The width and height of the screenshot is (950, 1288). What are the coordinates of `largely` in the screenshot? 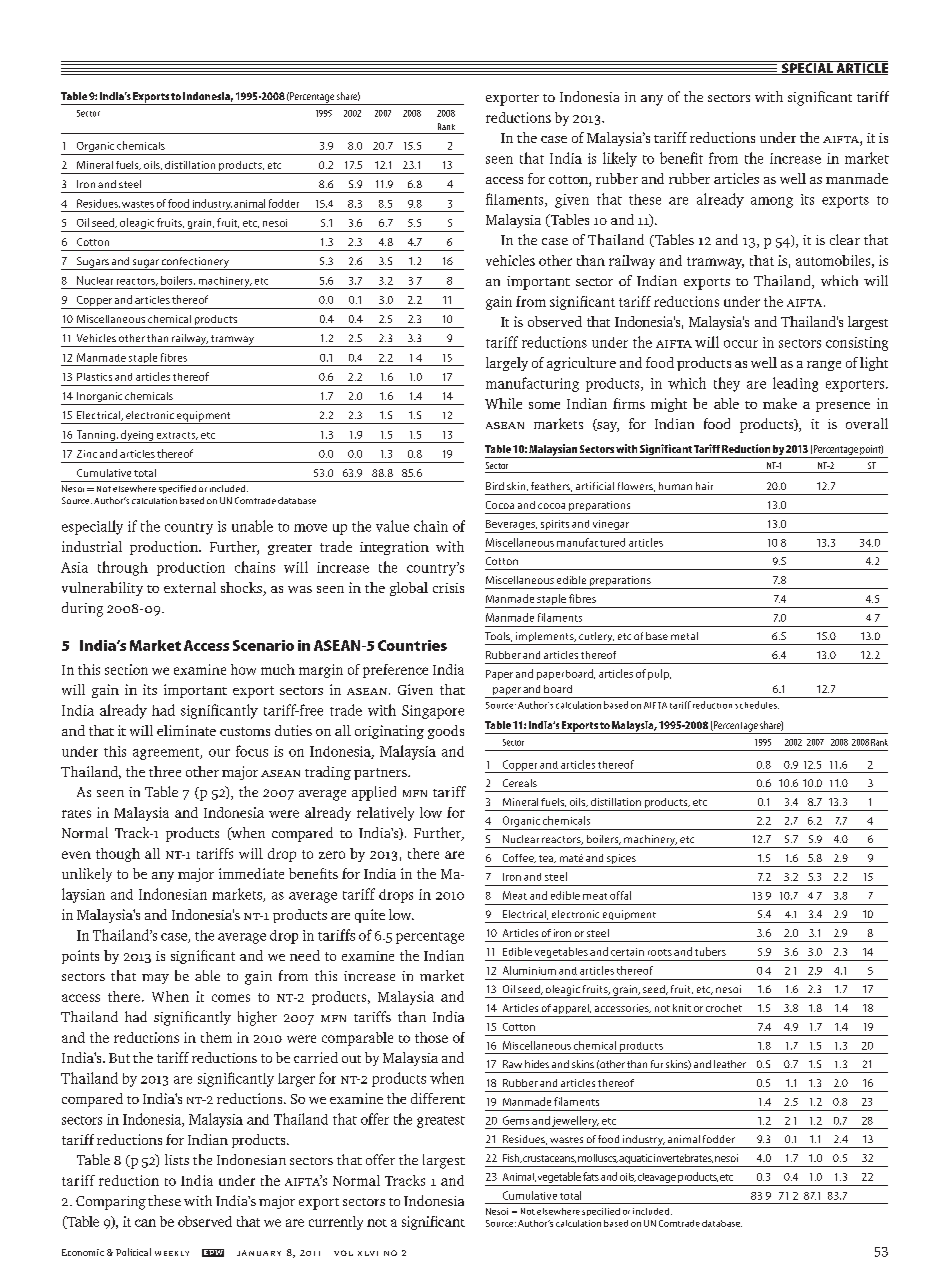 It's located at (507, 364).
